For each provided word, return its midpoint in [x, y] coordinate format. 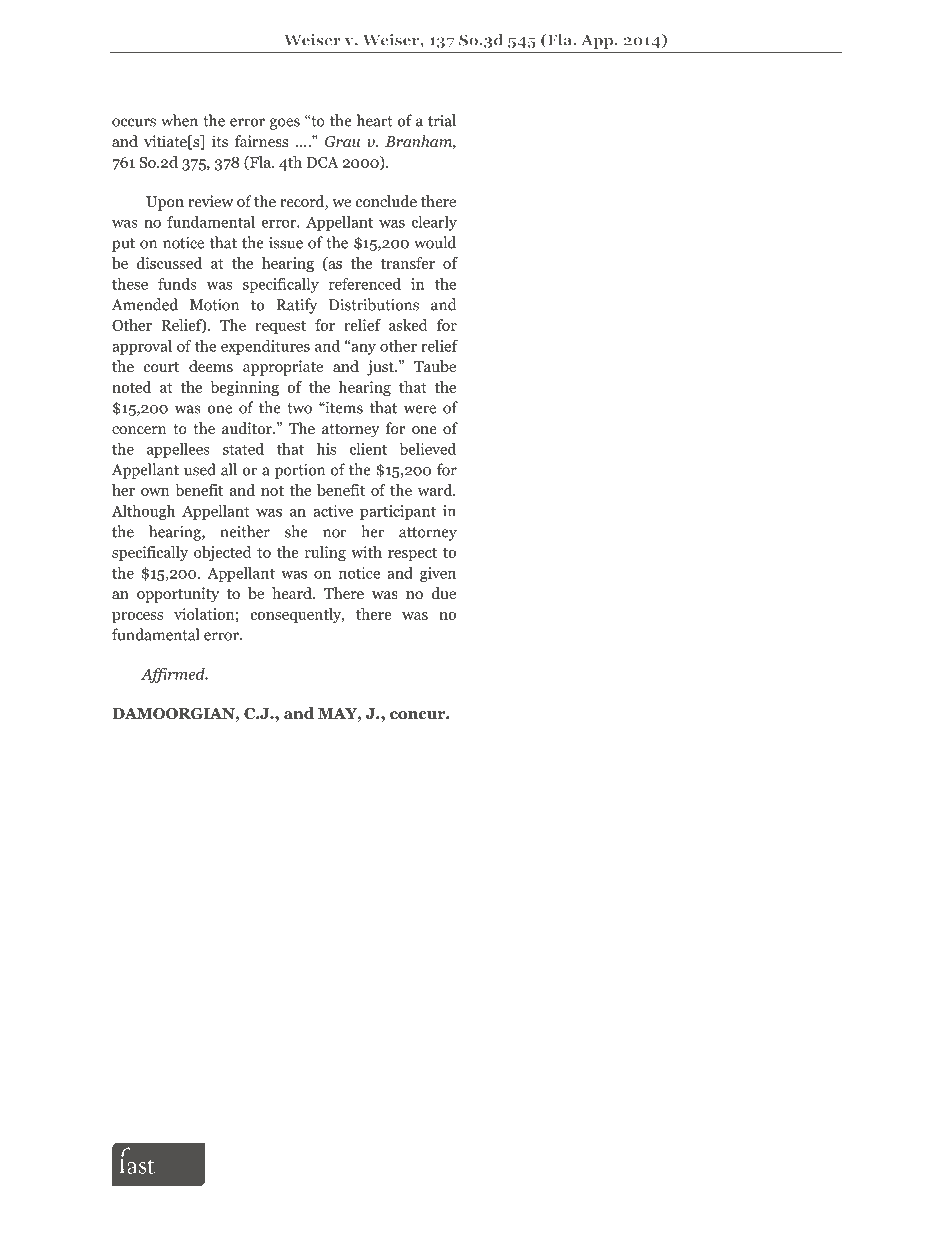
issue [286, 243]
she [296, 531]
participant [398, 512]
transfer [408, 263]
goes [285, 124]
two [299, 408]
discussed [169, 263]
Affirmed [174, 675]
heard [293, 593]
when [179, 120]
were [420, 409]
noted [131, 387]
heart [375, 120]
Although [143, 512]
